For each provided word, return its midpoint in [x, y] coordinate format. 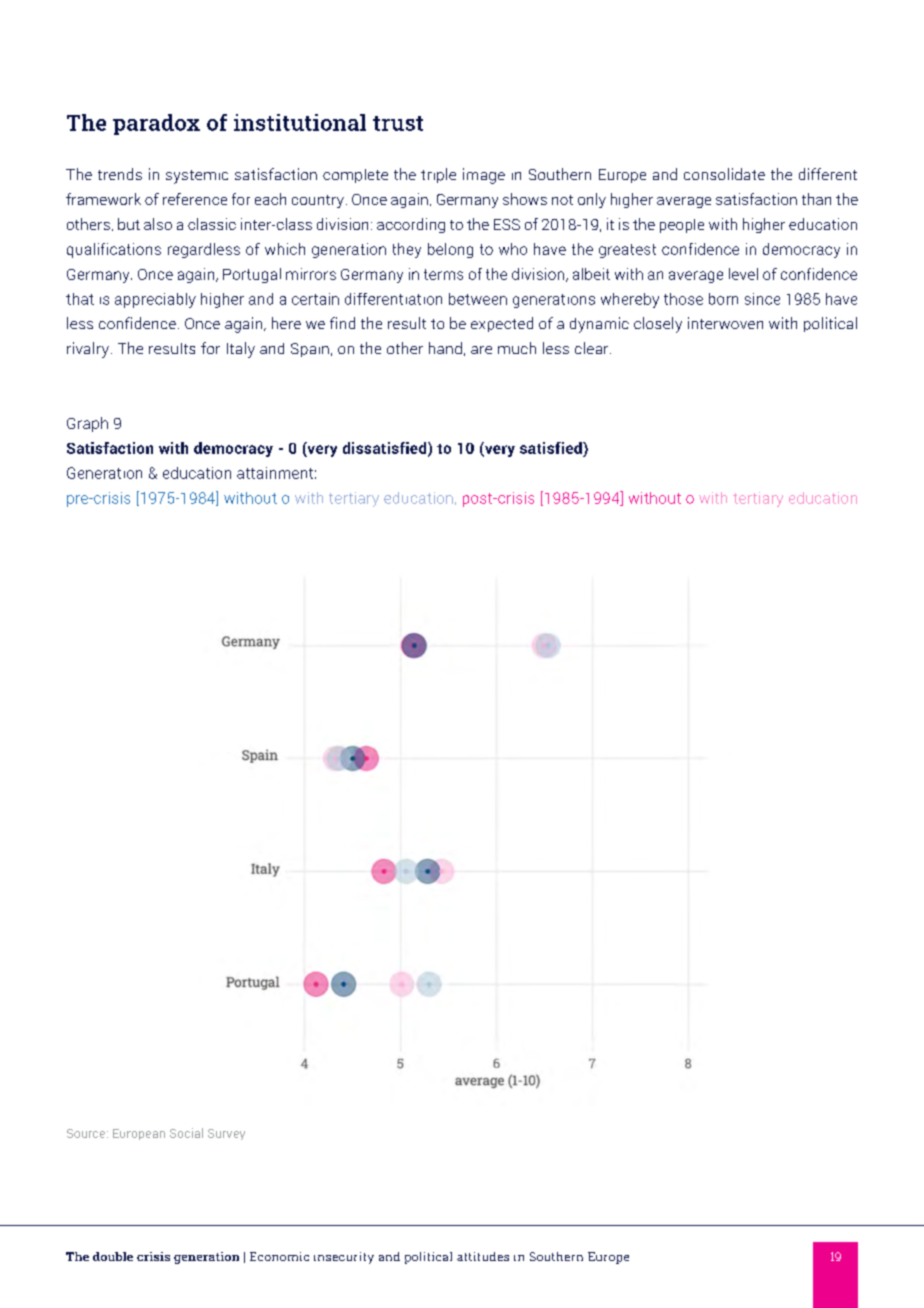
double [113, 1256]
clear [593, 348]
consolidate [724, 174]
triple [438, 175]
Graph [87, 424]
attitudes [483, 1256]
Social [186, 1133]
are [481, 350]
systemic [197, 177]
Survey [226, 1134]
